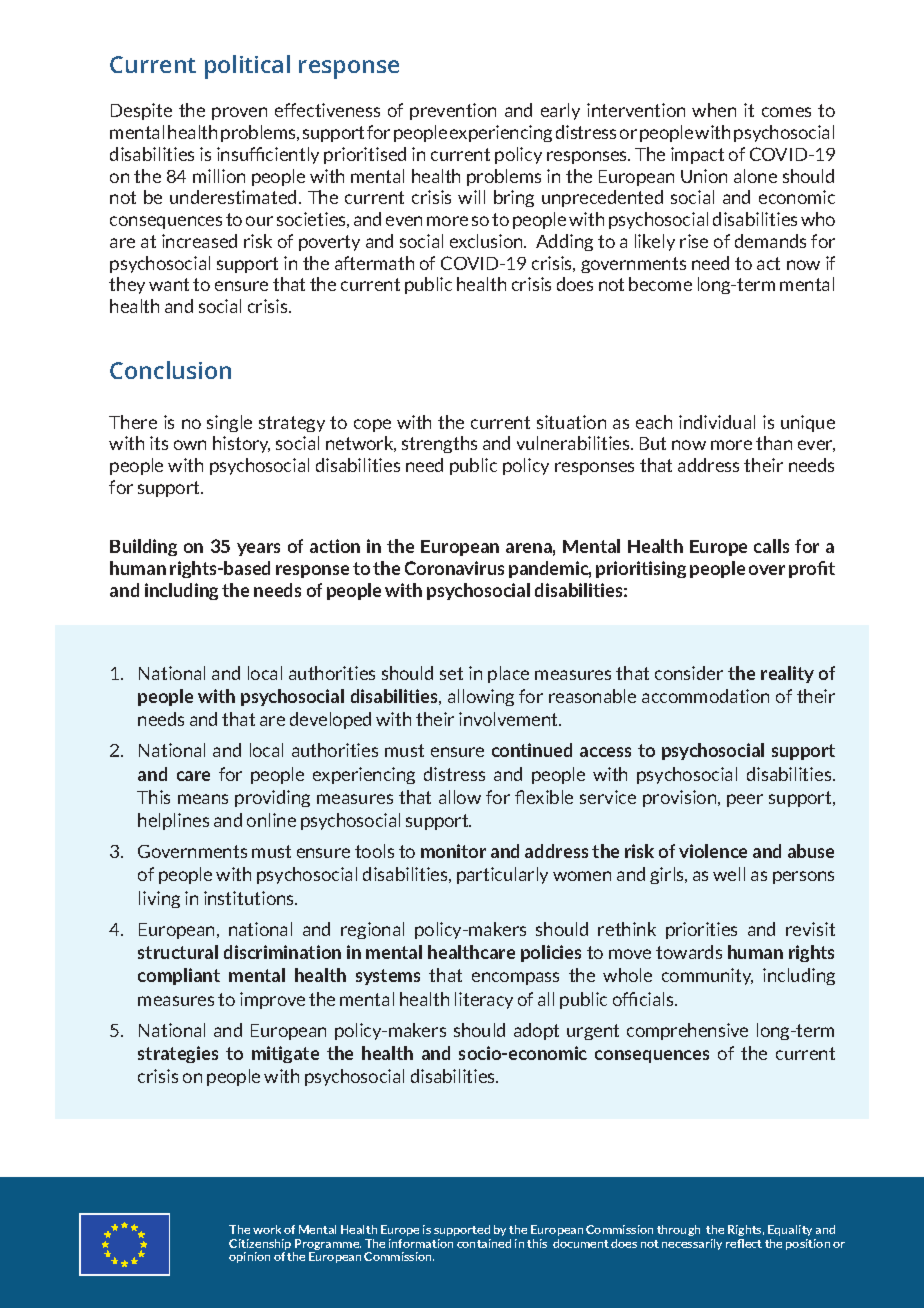 This screenshot has height=1308, width=924. What do you see at coordinates (239, 113) in the screenshot?
I see `proven` at bounding box center [239, 113].
